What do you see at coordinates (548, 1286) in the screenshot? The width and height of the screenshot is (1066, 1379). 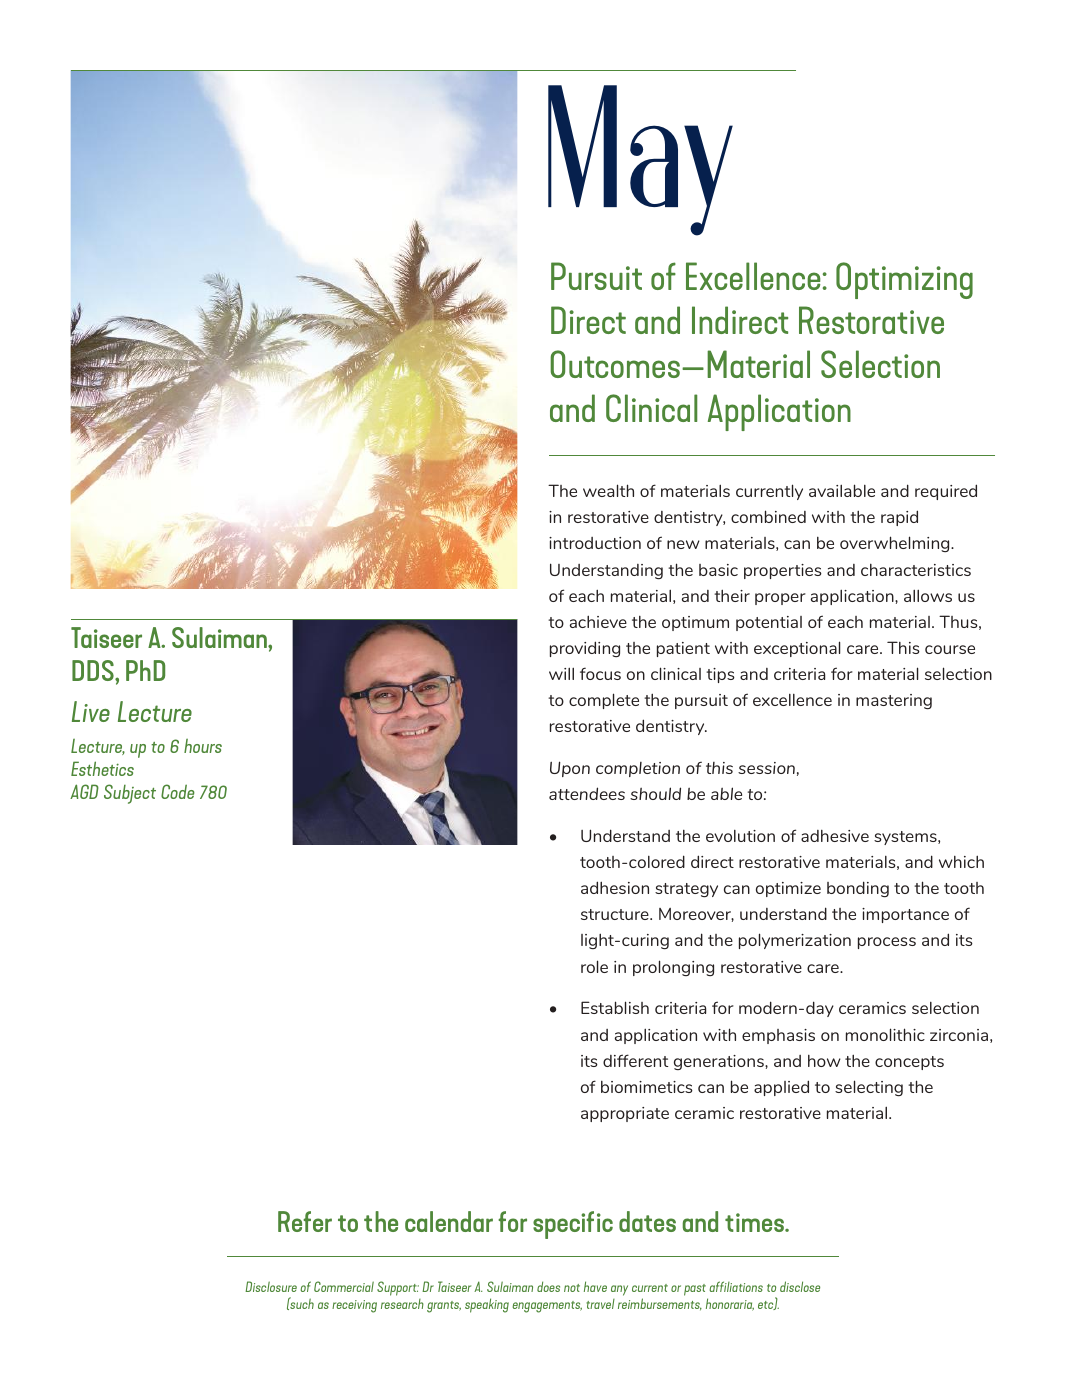 I see `does` at bounding box center [548, 1286].
